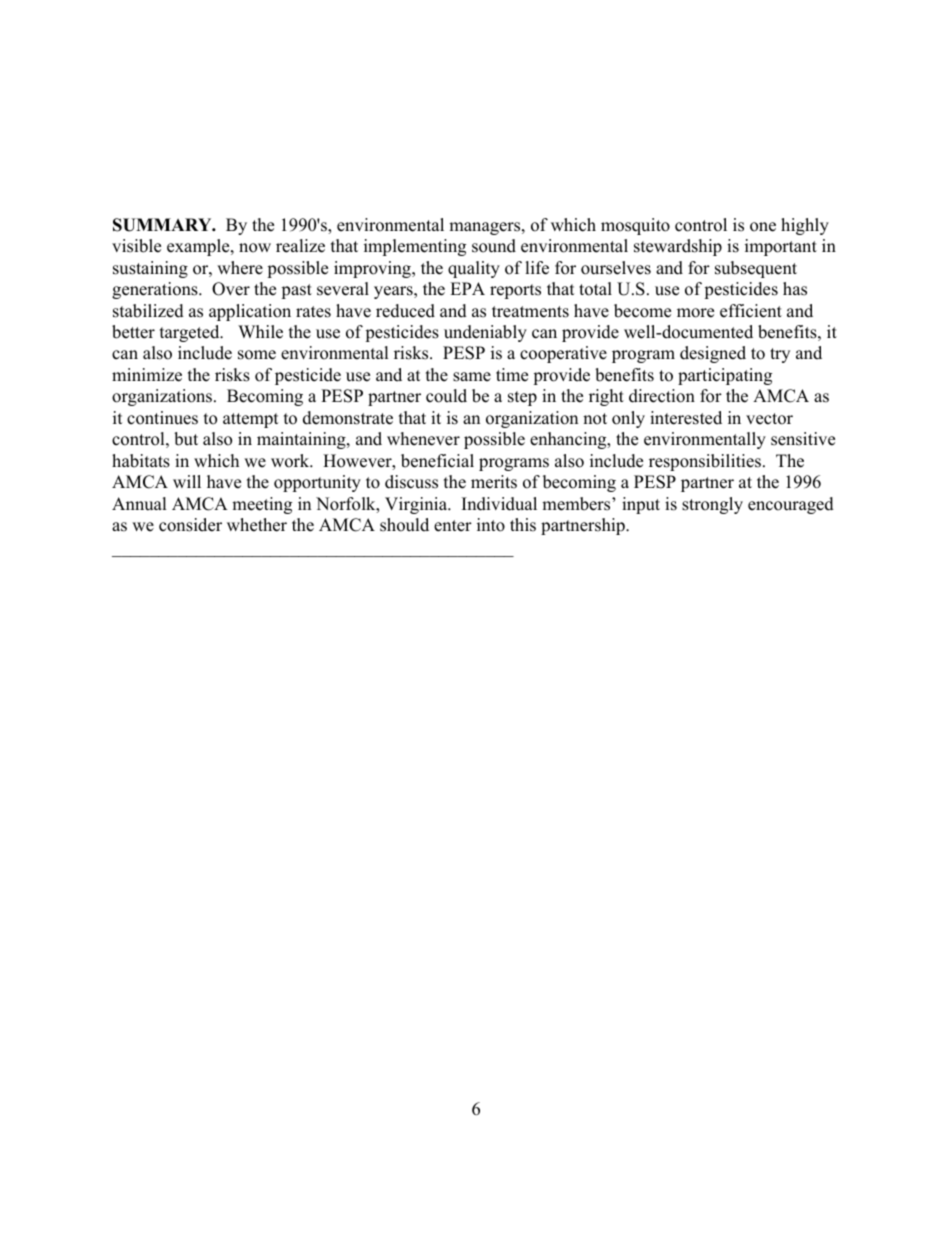 Image resolution: width=952 pixels, height=1233 pixels. What do you see at coordinates (725, 376) in the screenshot?
I see `participating` at bounding box center [725, 376].
